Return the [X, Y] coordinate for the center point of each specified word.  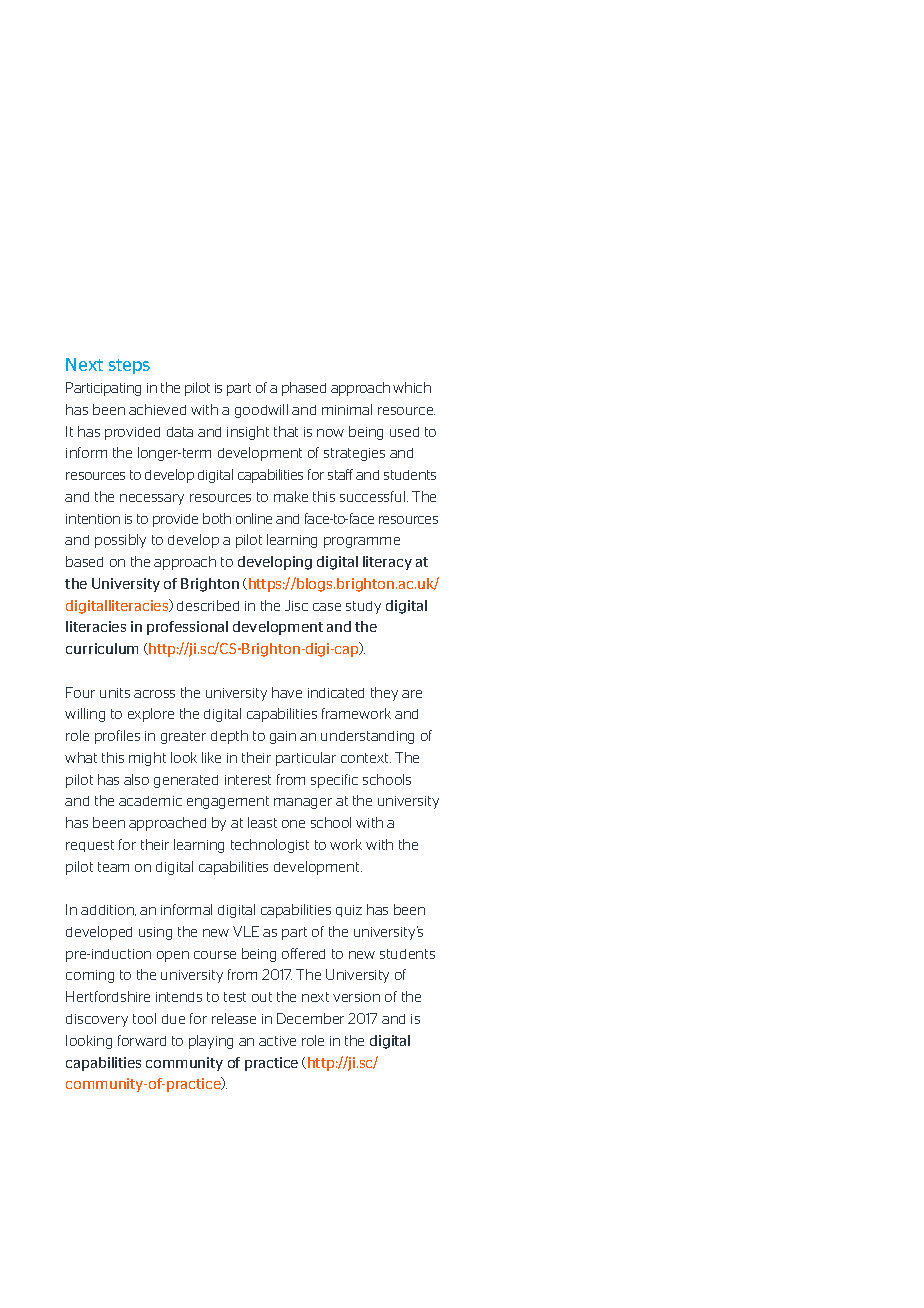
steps [129, 366]
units [115, 693]
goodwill [261, 411]
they [384, 694]
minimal [347, 409]
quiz [349, 911]
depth [229, 737]
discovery [97, 1020]
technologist [270, 846]
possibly [120, 541]
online [254, 518]
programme [362, 542]
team [113, 867]
